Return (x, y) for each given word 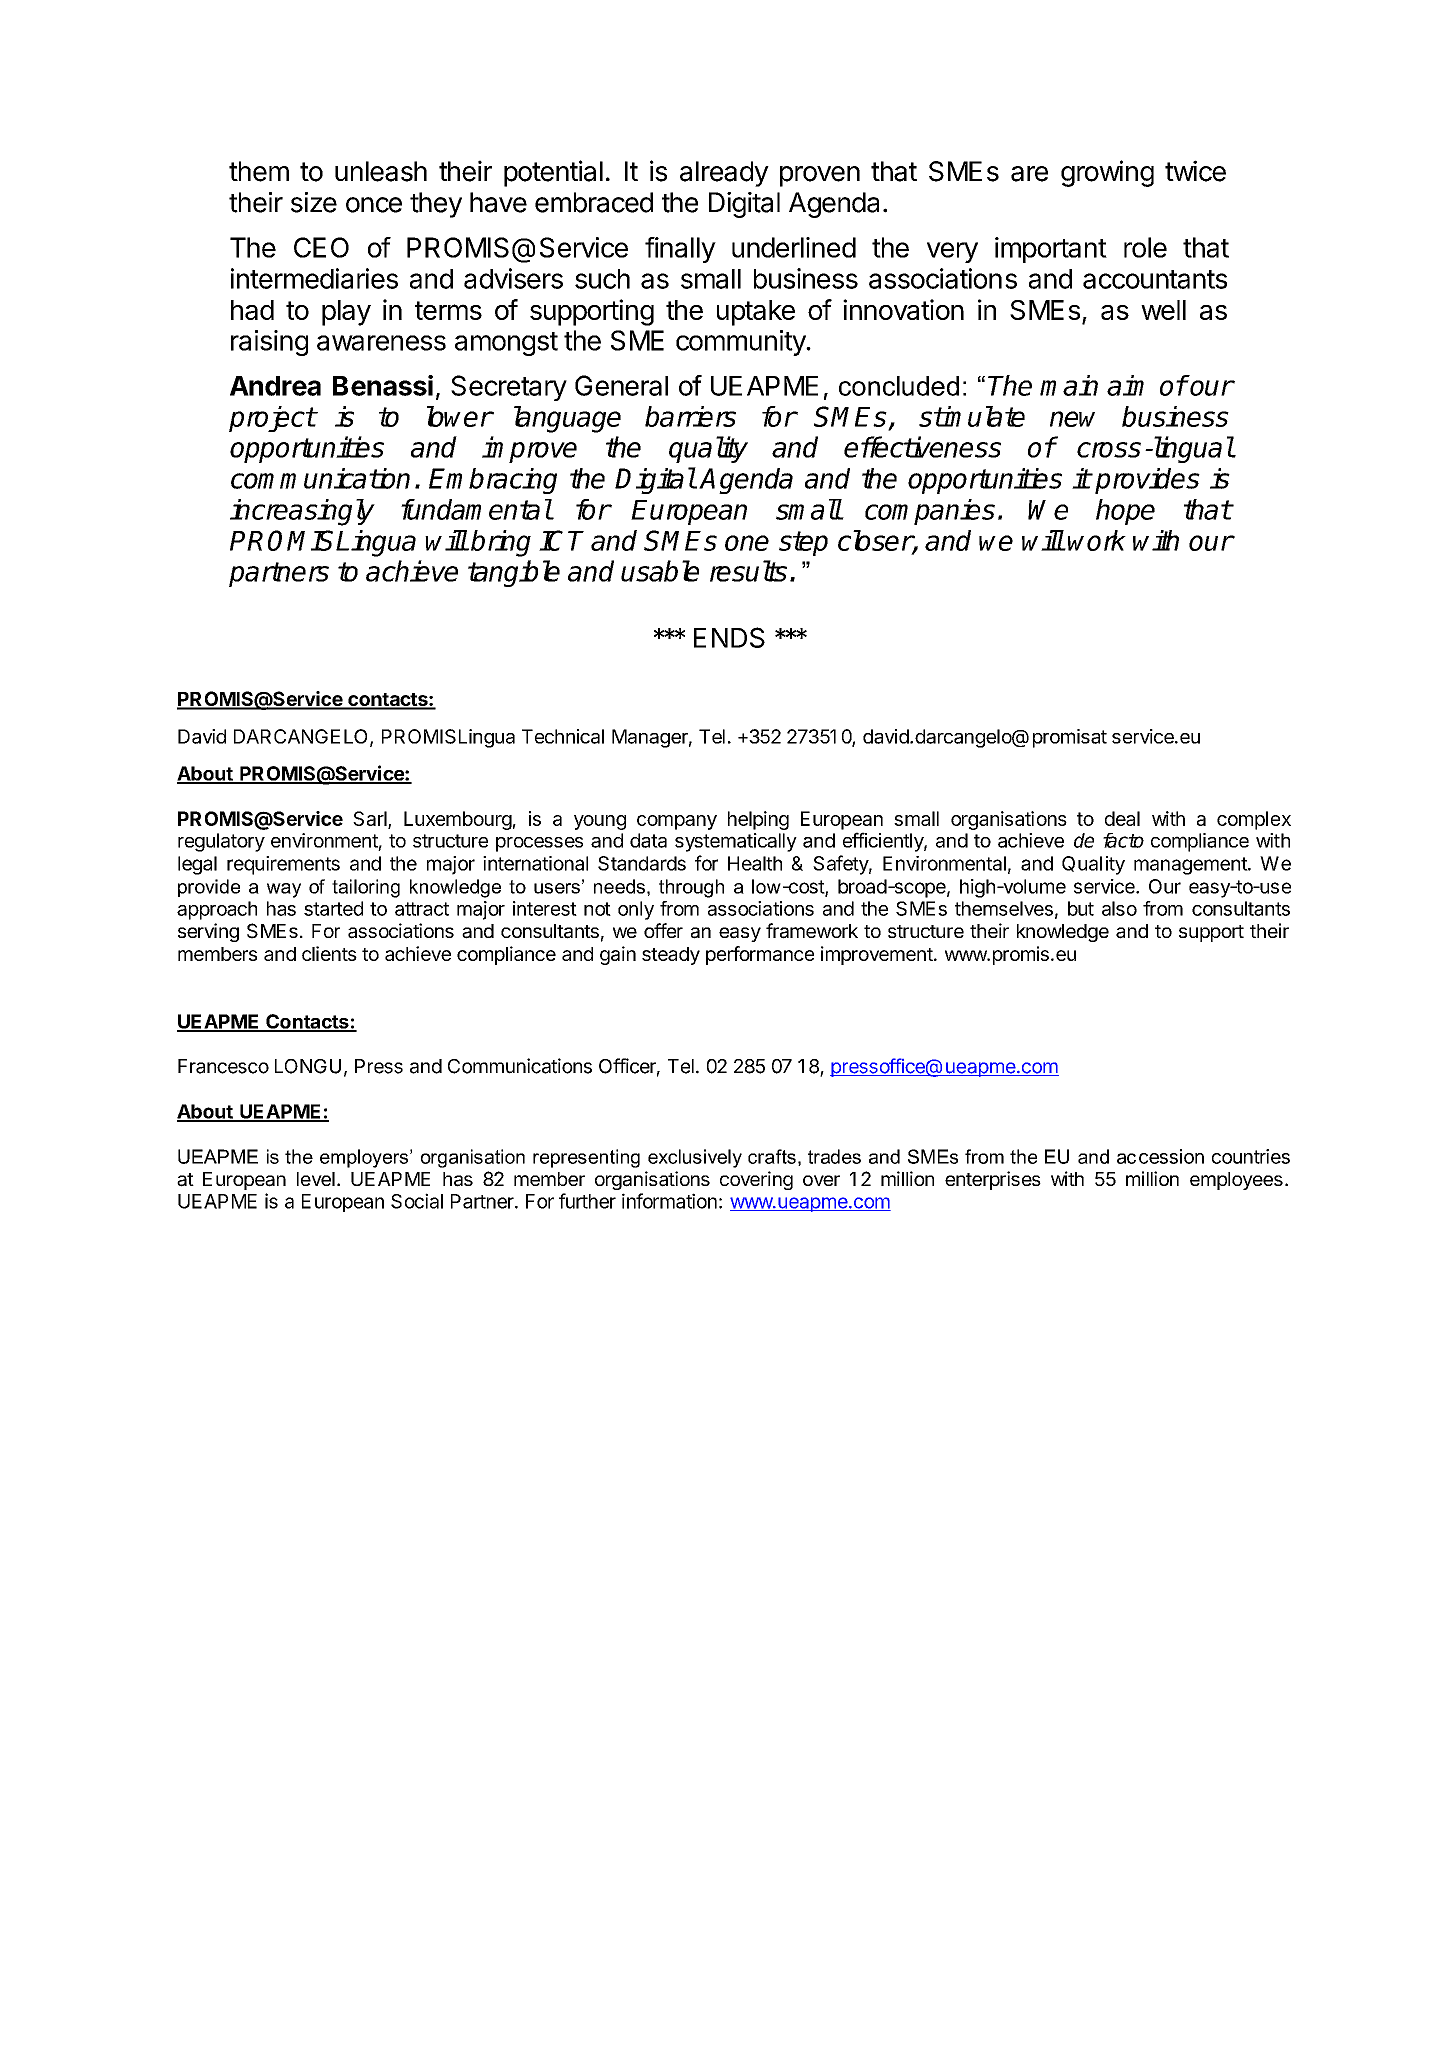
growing (1107, 173)
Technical (563, 736)
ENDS (729, 637)
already (724, 174)
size (314, 202)
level (316, 1179)
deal (1122, 818)
